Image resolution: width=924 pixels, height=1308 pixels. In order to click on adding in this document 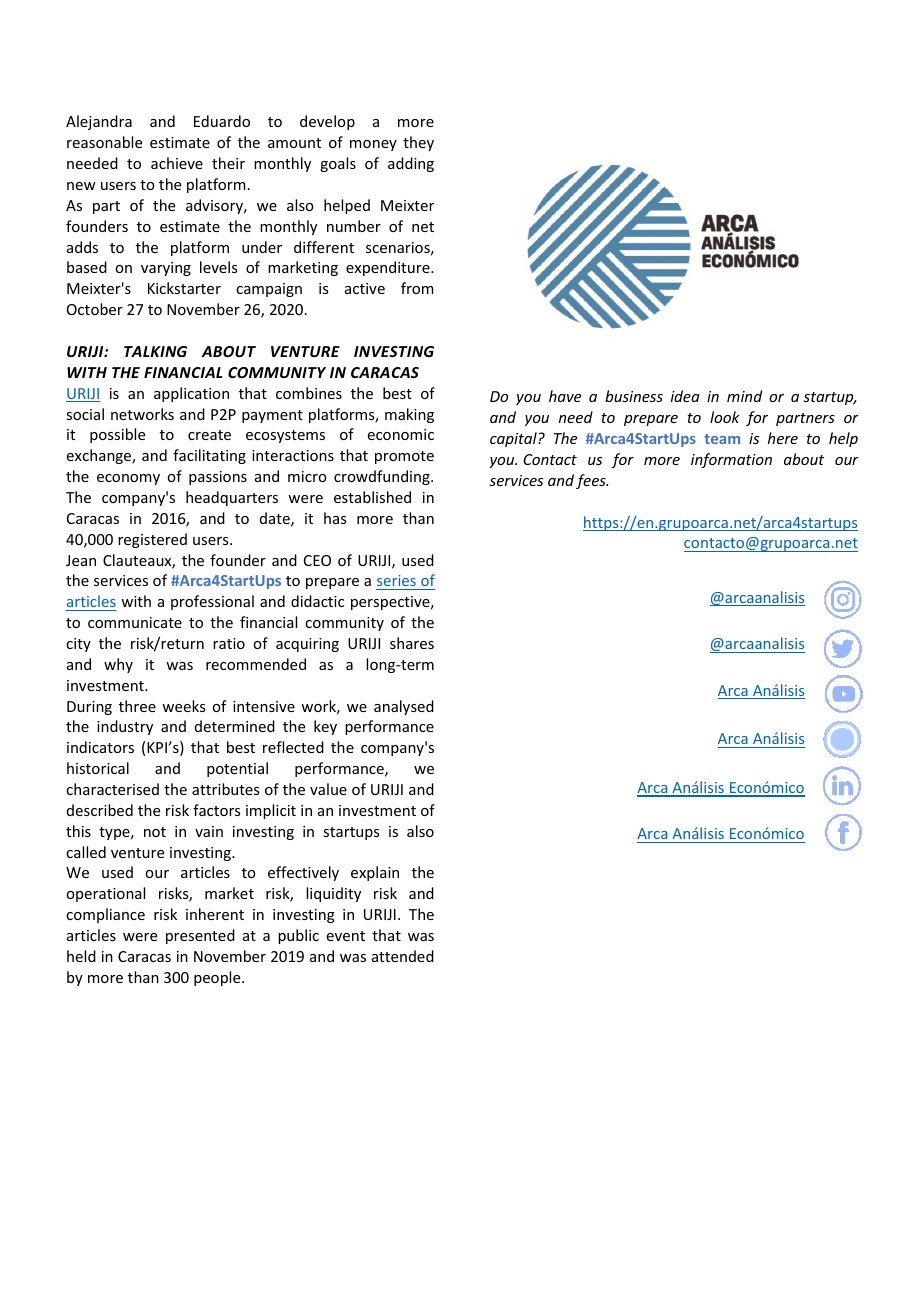, I will do `click(411, 164)`.
